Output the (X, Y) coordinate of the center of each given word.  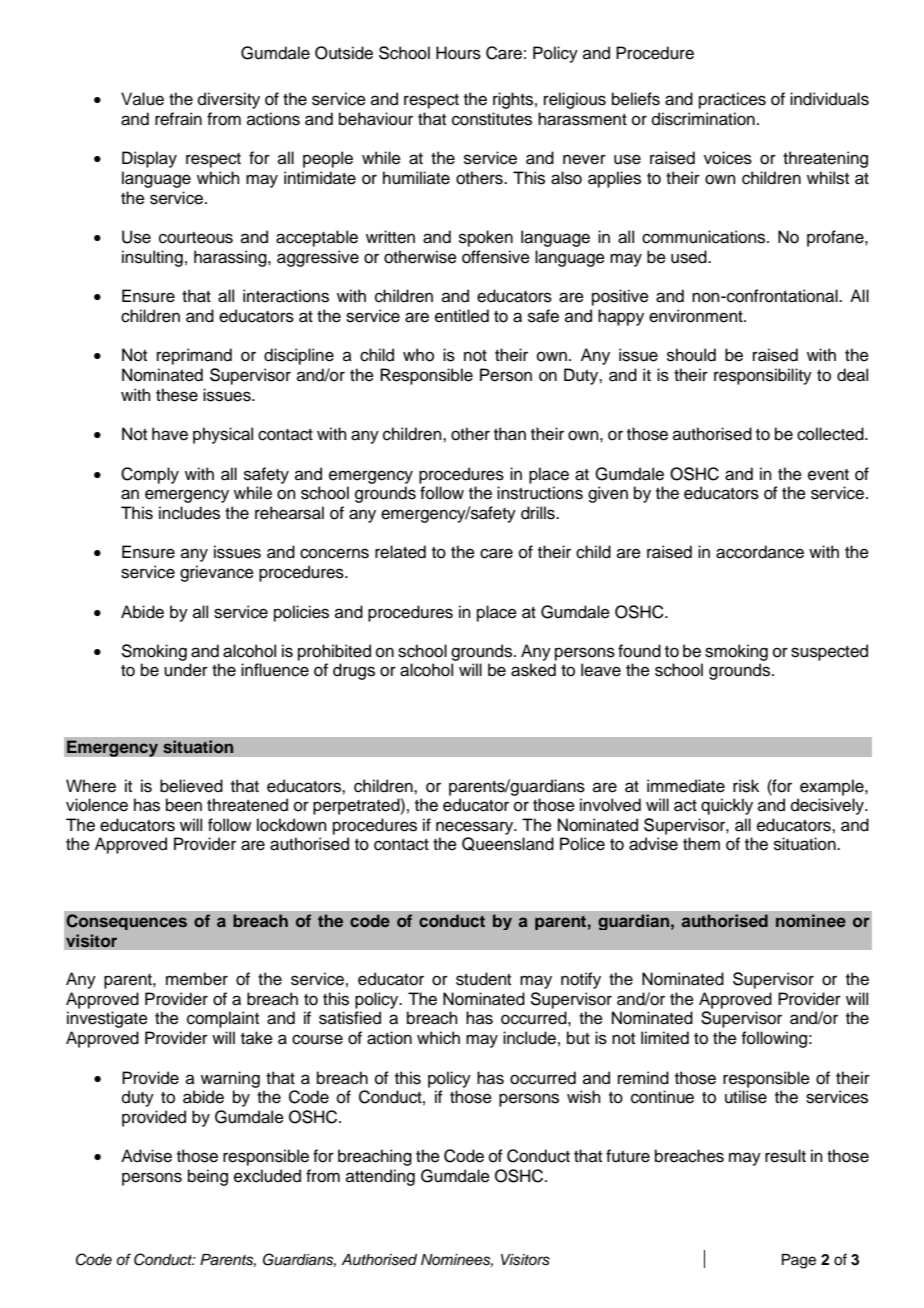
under (186, 670)
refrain (178, 119)
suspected (829, 652)
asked (533, 670)
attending (380, 1177)
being (208, 1177)
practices (732, 100)
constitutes (492, 119)
